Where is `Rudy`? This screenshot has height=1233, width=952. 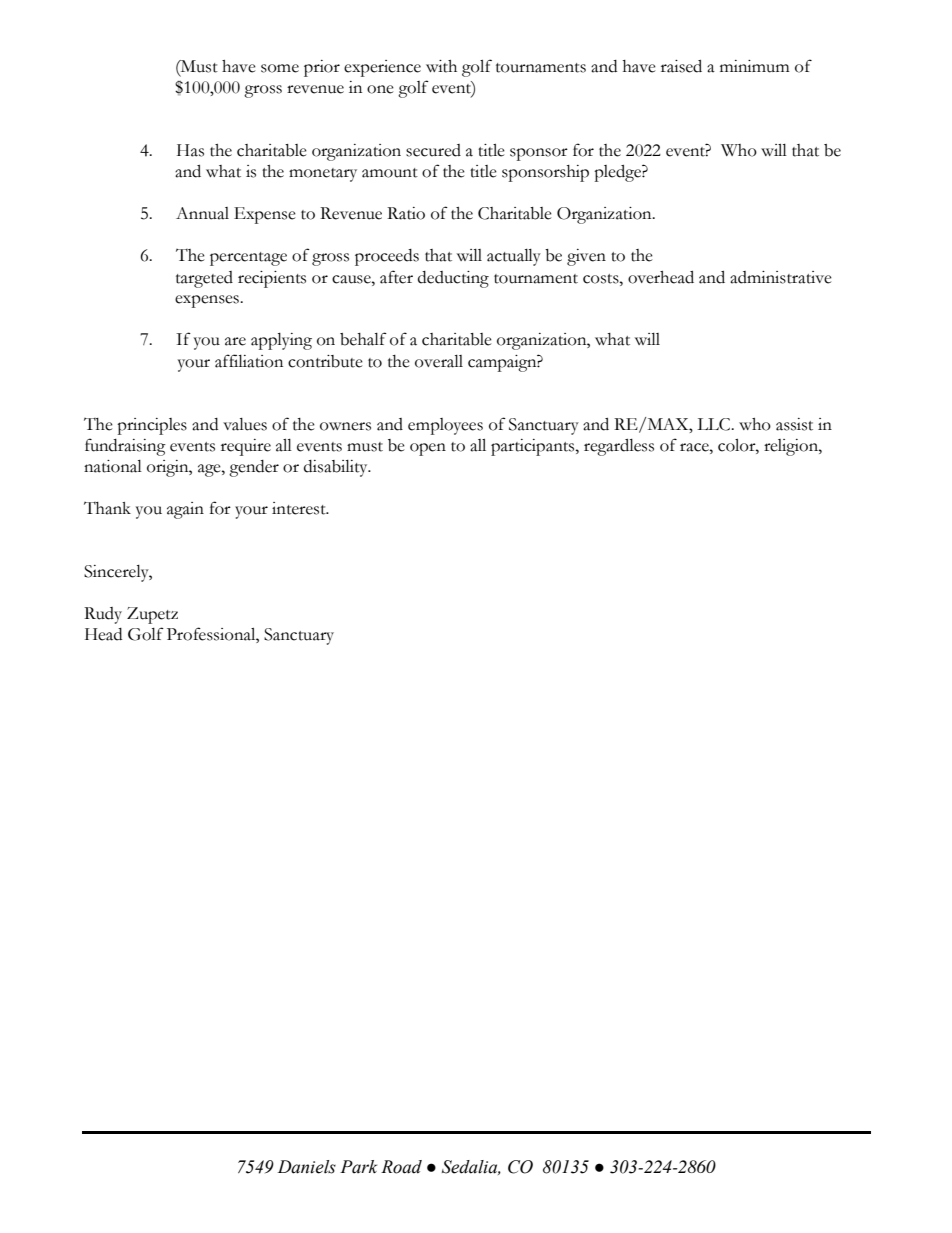
Rudy is located at coordinates (103, 615).
